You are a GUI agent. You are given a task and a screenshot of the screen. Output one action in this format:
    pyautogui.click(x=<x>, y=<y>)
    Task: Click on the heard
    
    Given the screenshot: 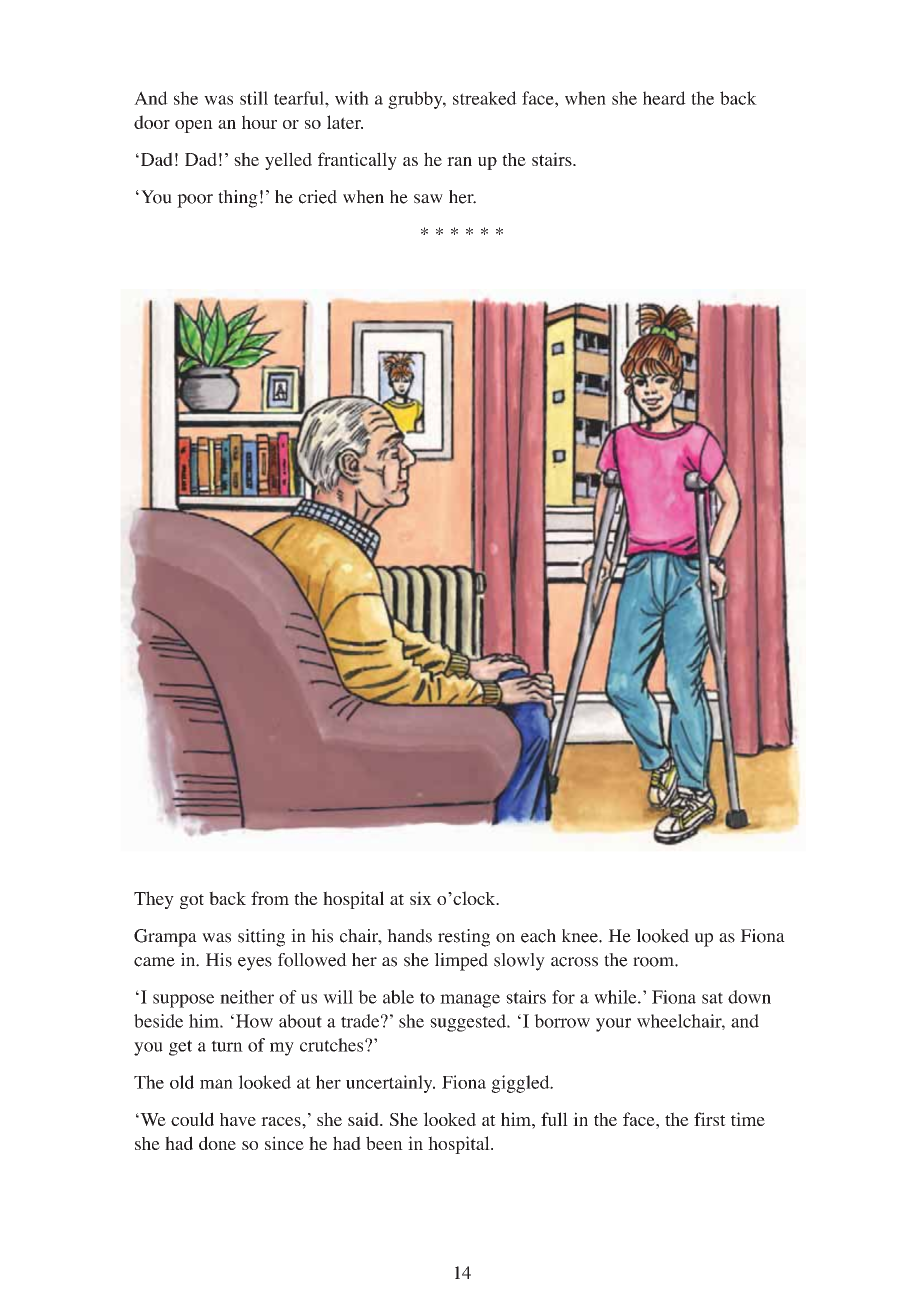 What is the action you would take?
    pyautogui.click(x=664, y=98)
